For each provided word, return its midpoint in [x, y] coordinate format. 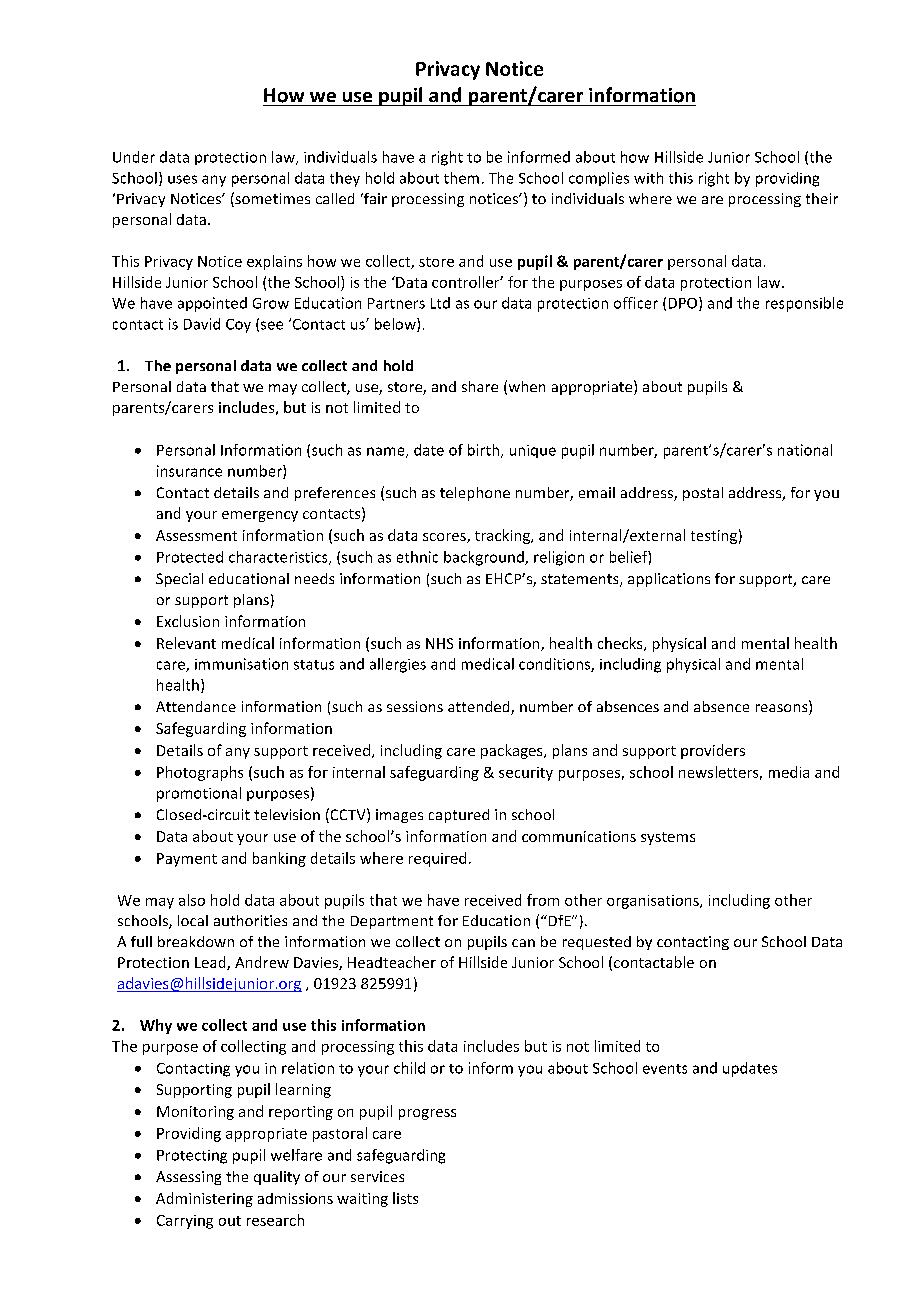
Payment [187, 860]
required [437, 859]
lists [405, 1198]
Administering [204, 1199]
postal [703, 494]
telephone [475, 494]
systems [668, 838]
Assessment [196, 535]
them [461, 178]
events [665, 1069]
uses [182, 179]
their [822, 198]
